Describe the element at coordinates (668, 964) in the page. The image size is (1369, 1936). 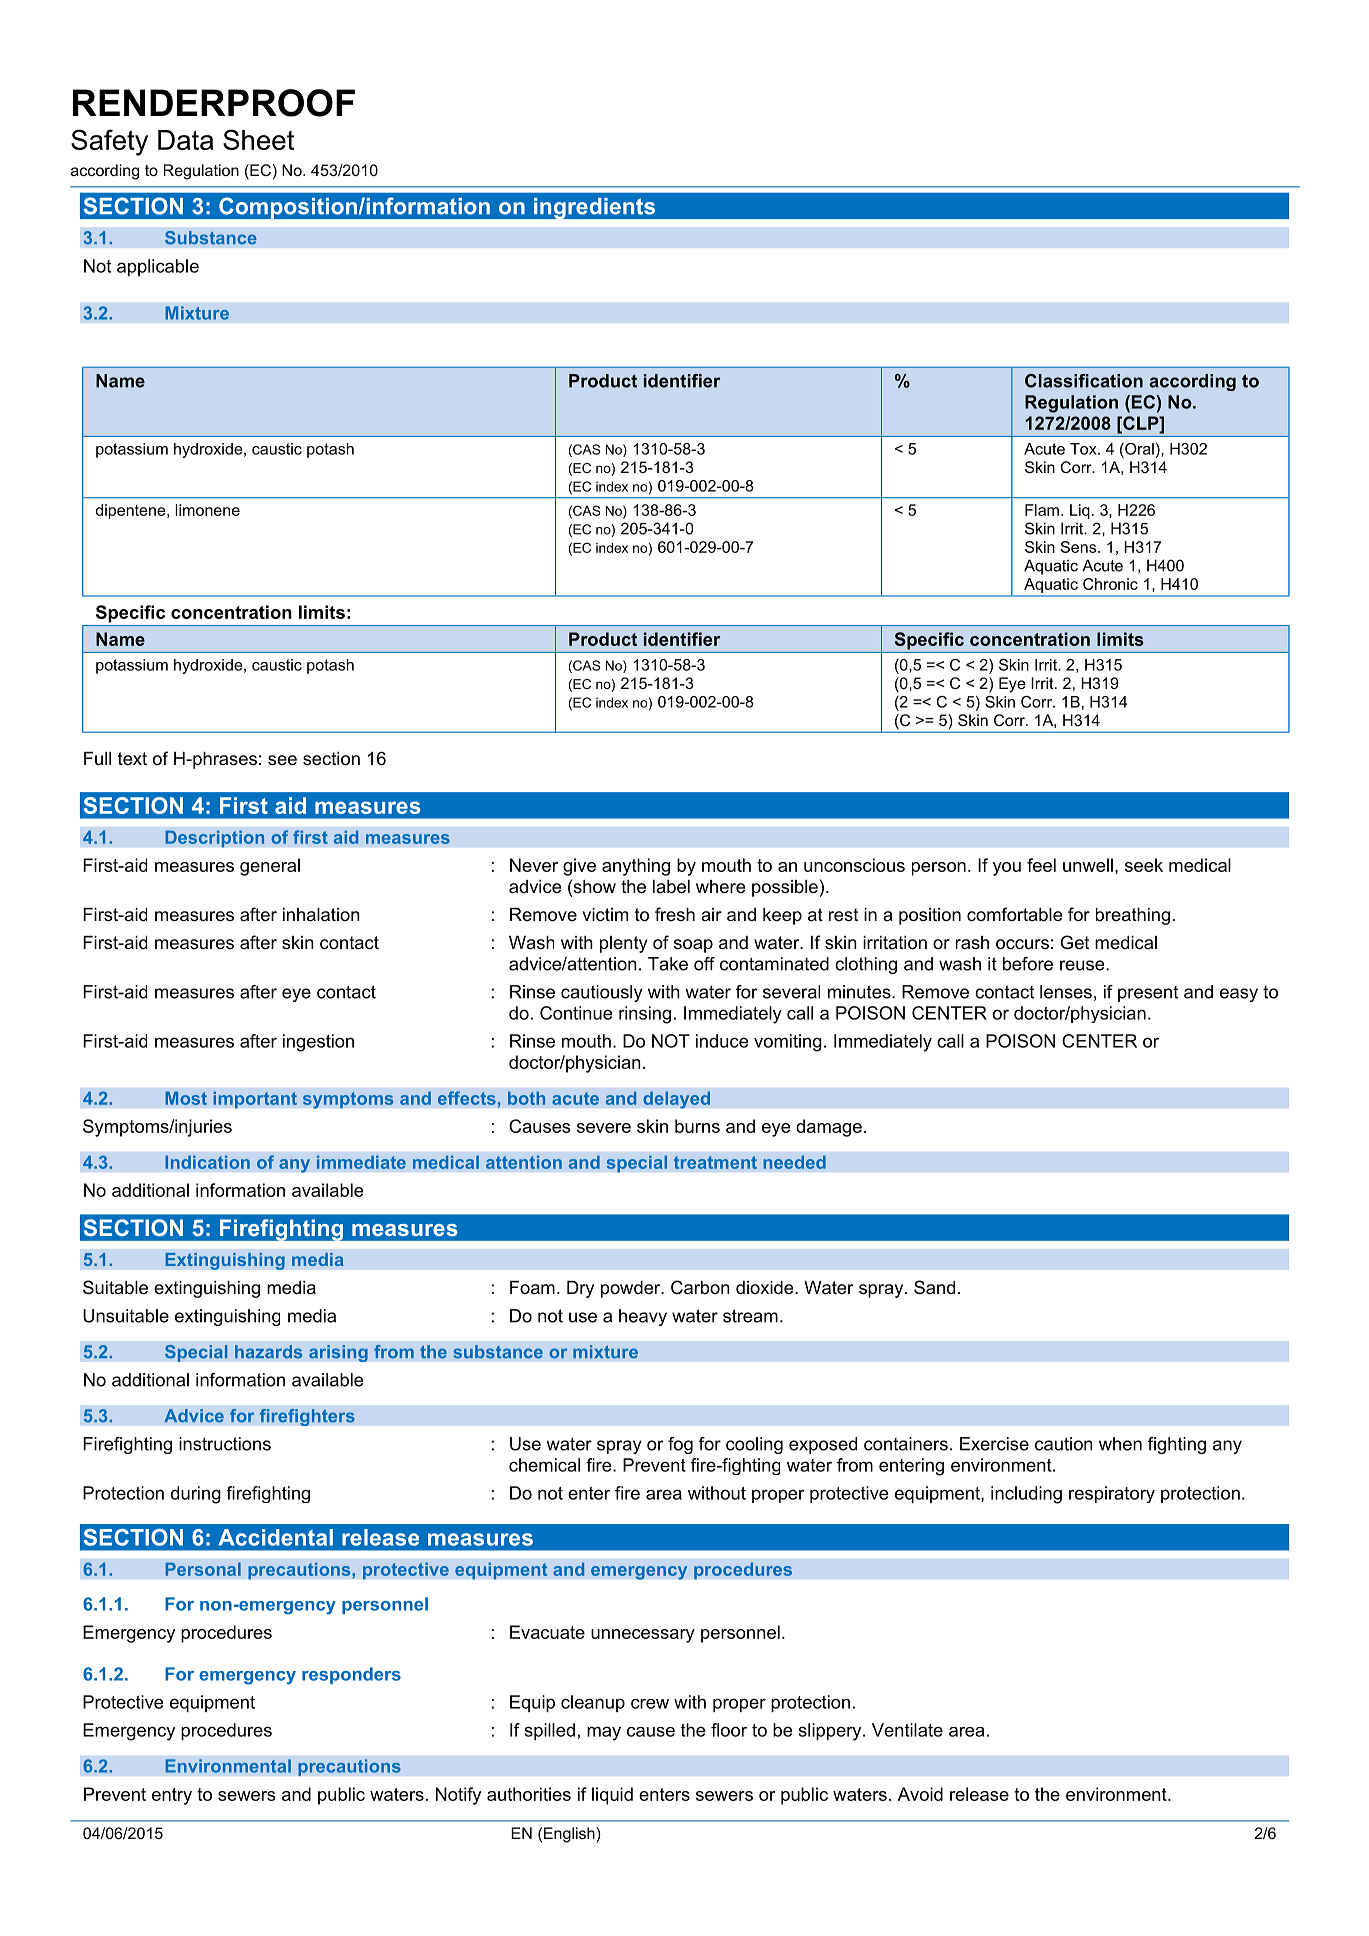
I see `Take` at that location.
